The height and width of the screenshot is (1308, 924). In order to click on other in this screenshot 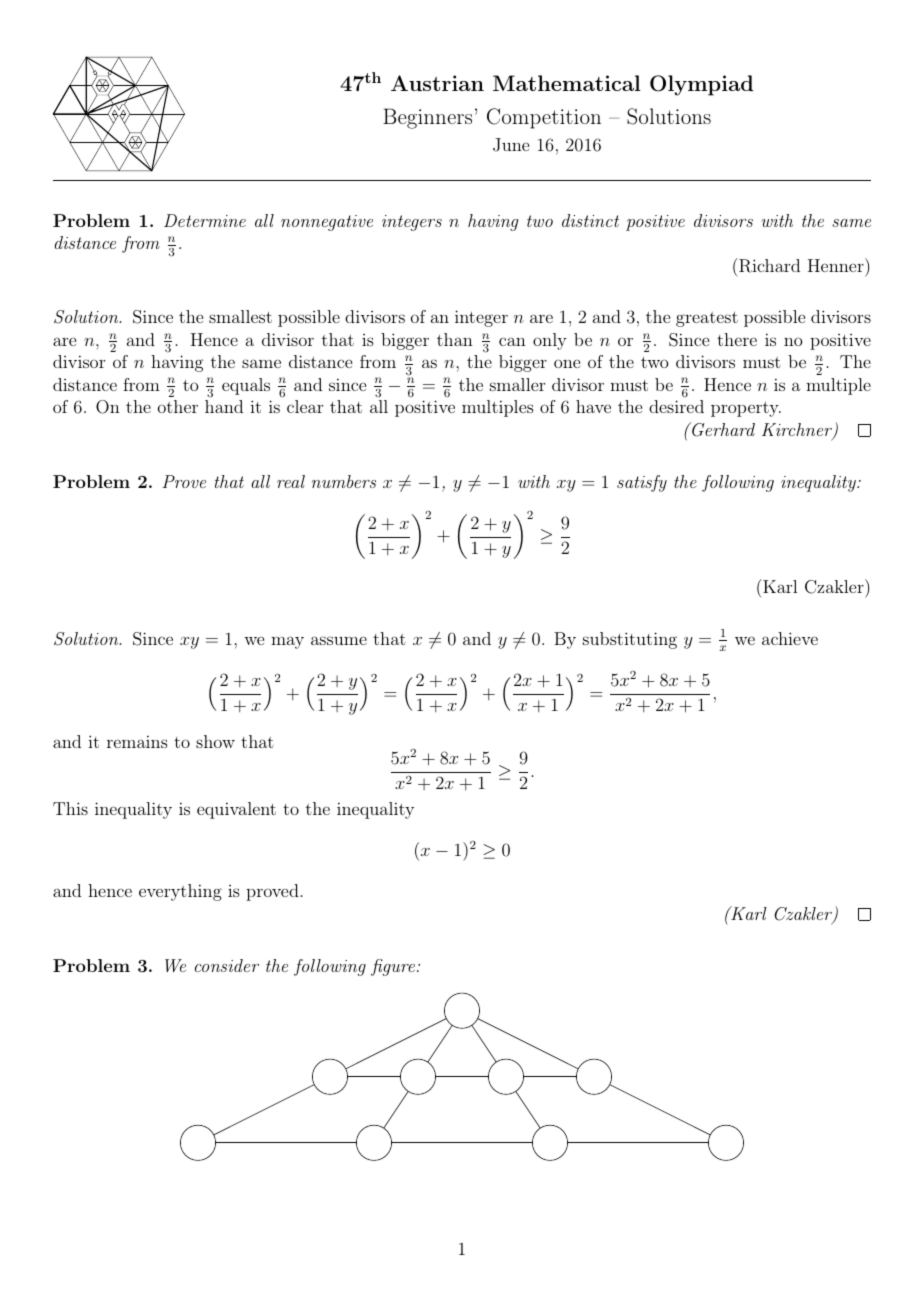, I will do `click(178, 406)`.
